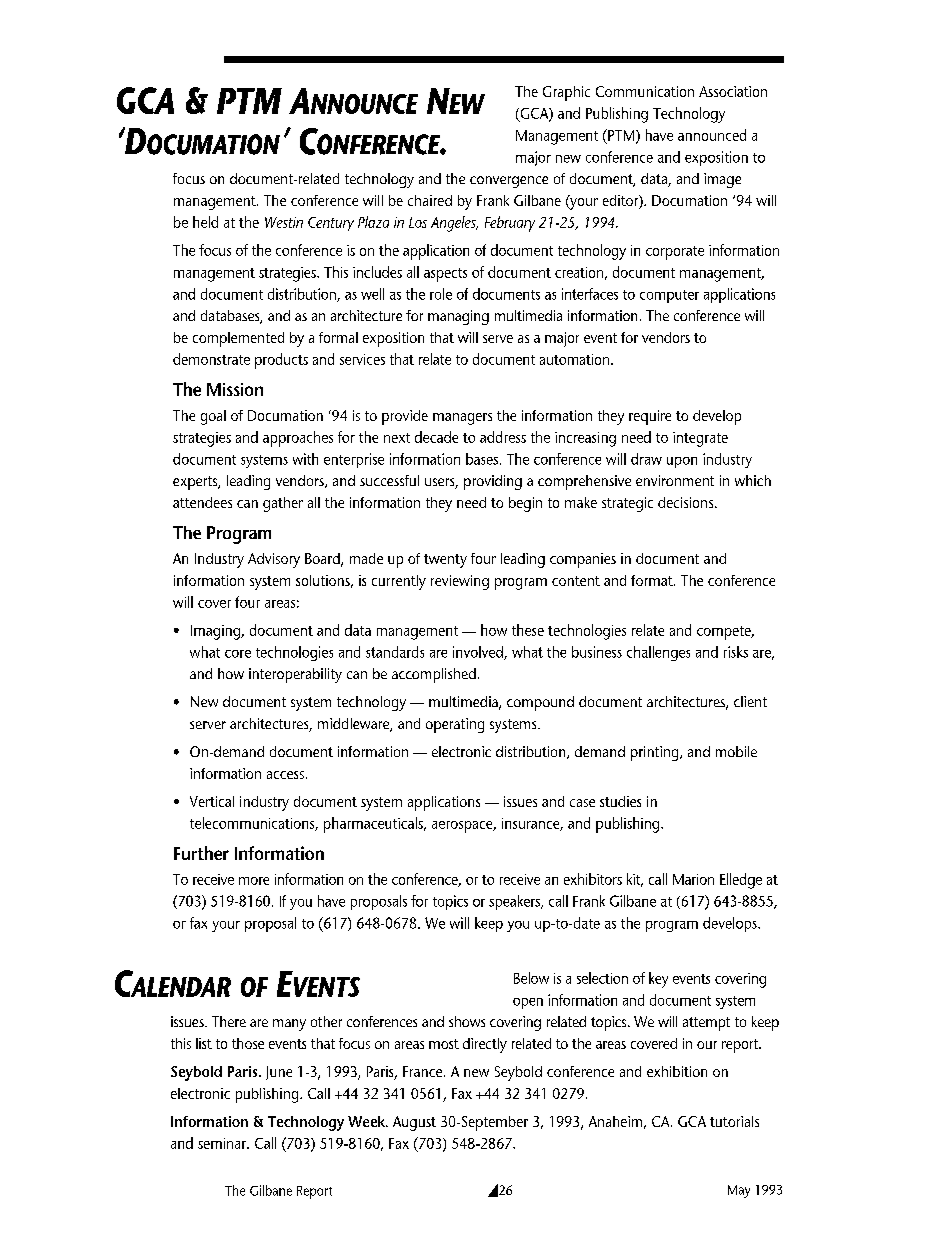 The height and width of the image is (1233, 952). I want to click on challenges, so click(658, 653).
